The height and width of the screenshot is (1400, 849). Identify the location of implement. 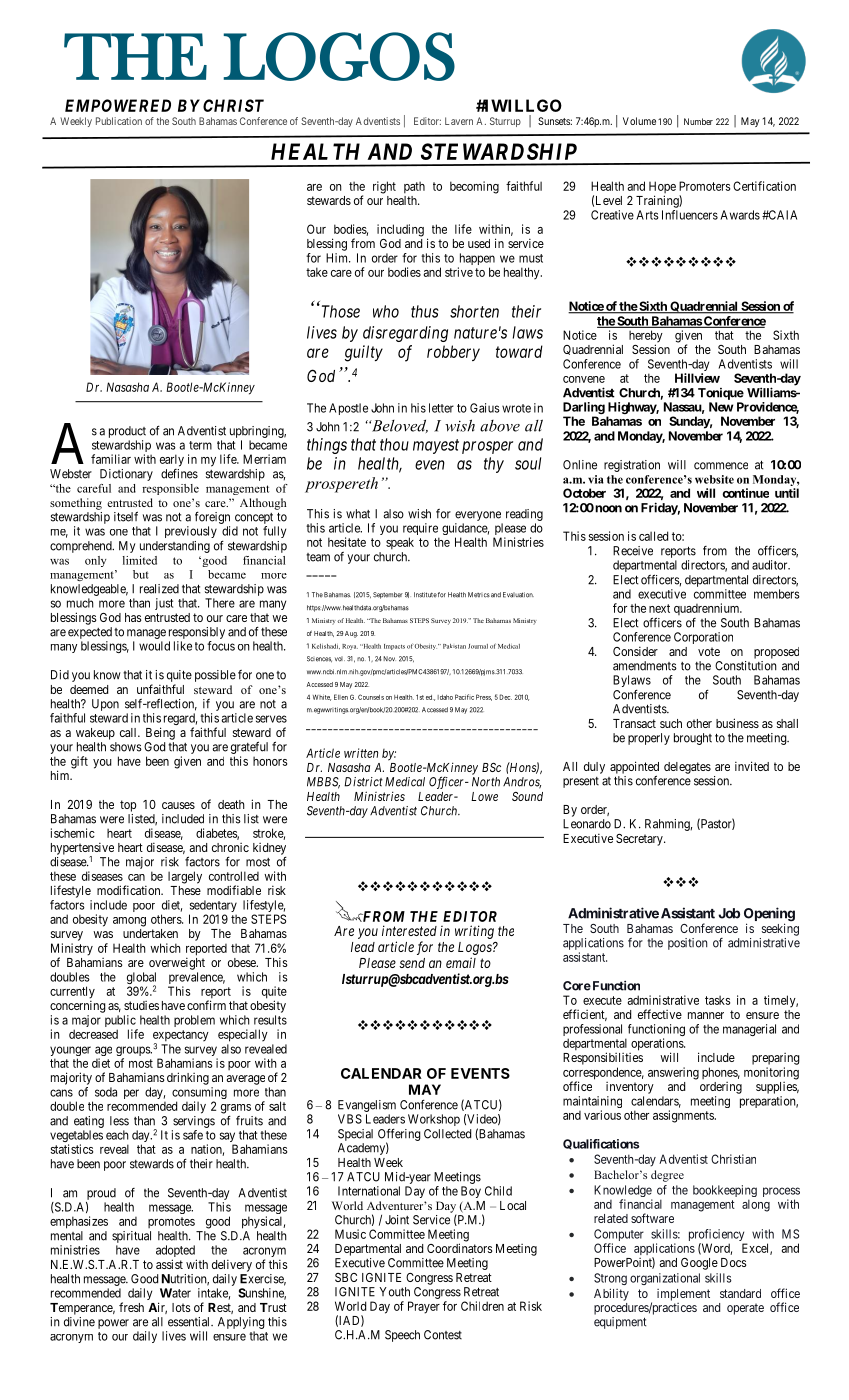
(683, 1295).
